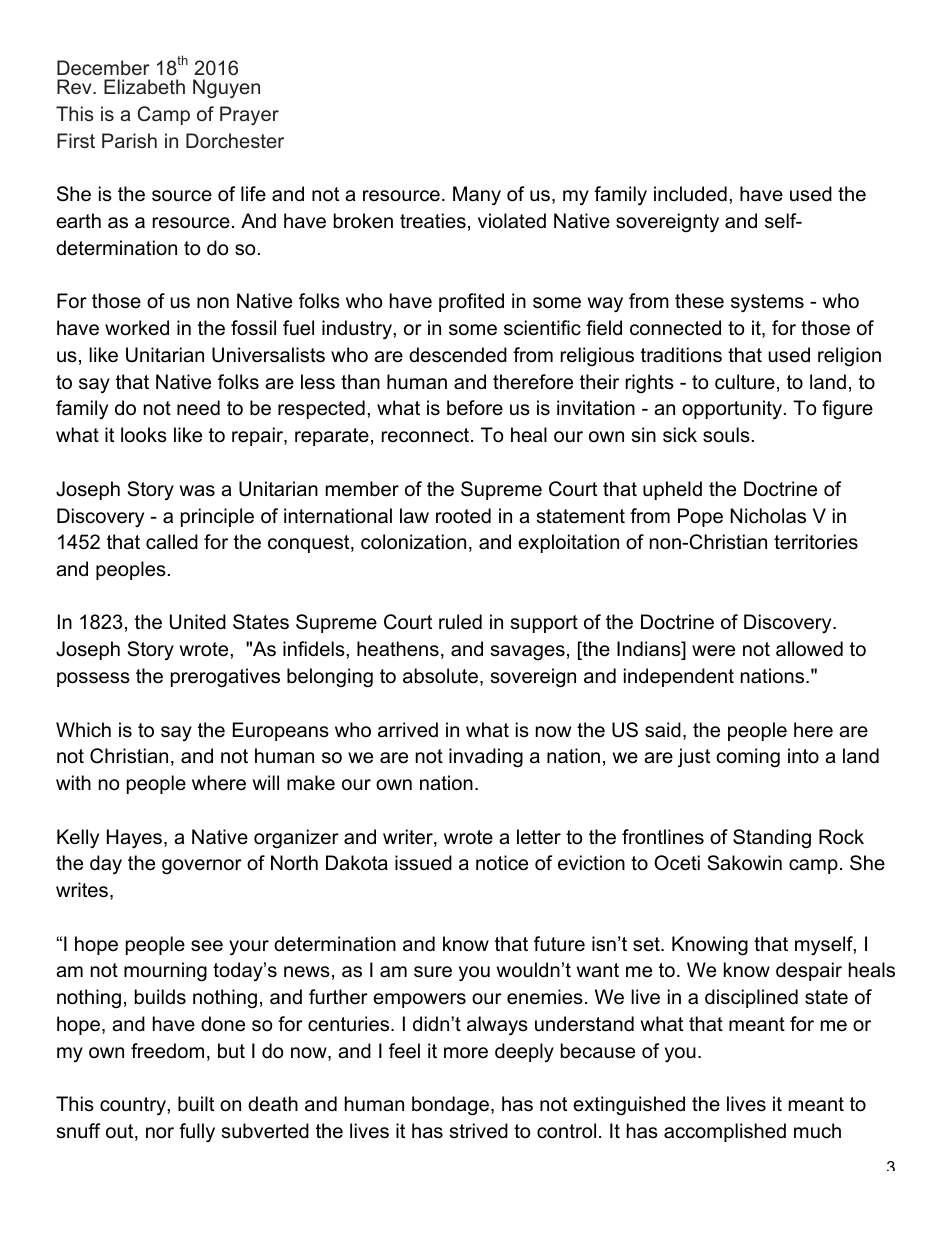 This document has height=1233, width=952. Describe the element at coordinates (144, 86) in the document. I see `Elizabeth` at that location.
